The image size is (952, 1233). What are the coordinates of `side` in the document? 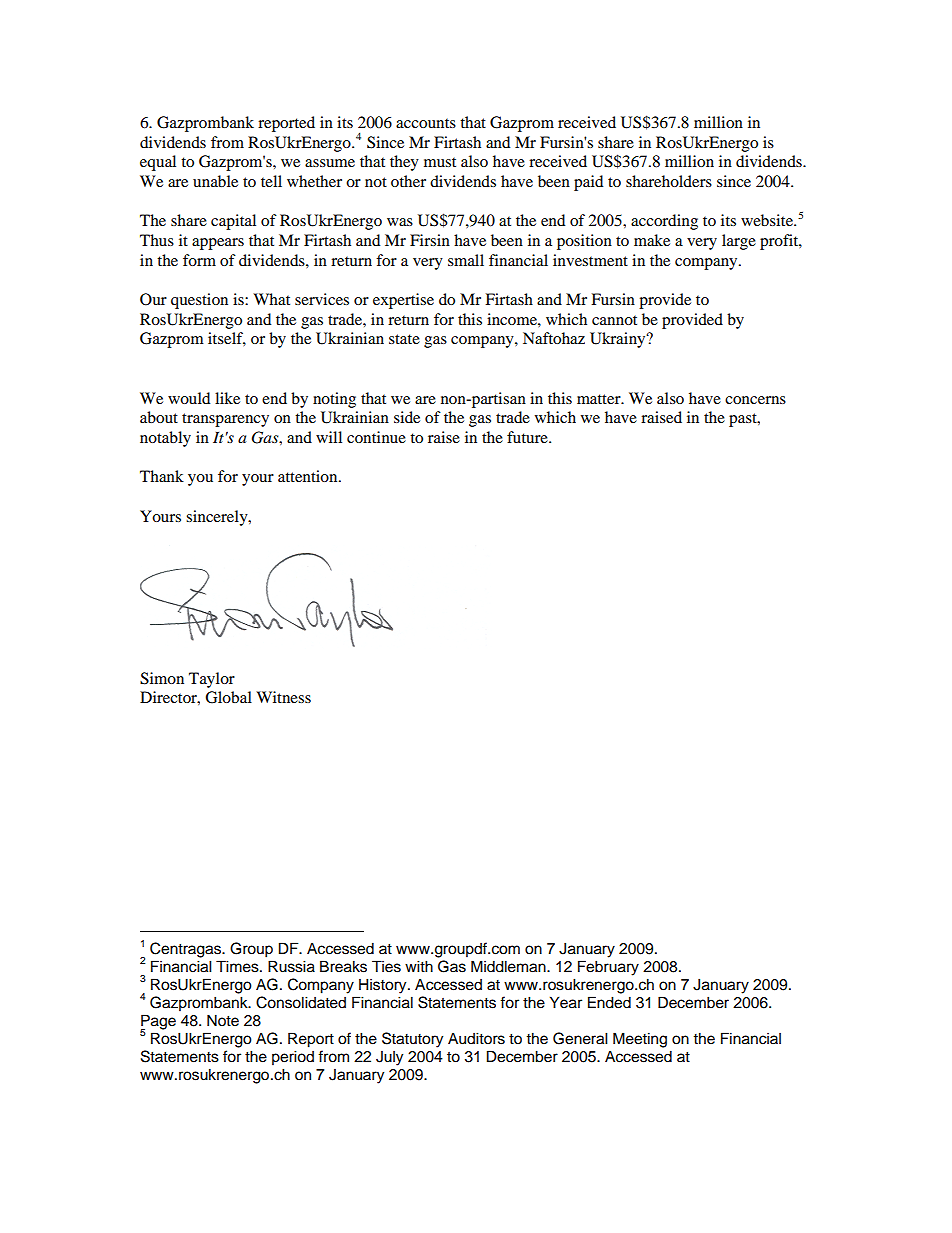 It's located at (407, 417).
